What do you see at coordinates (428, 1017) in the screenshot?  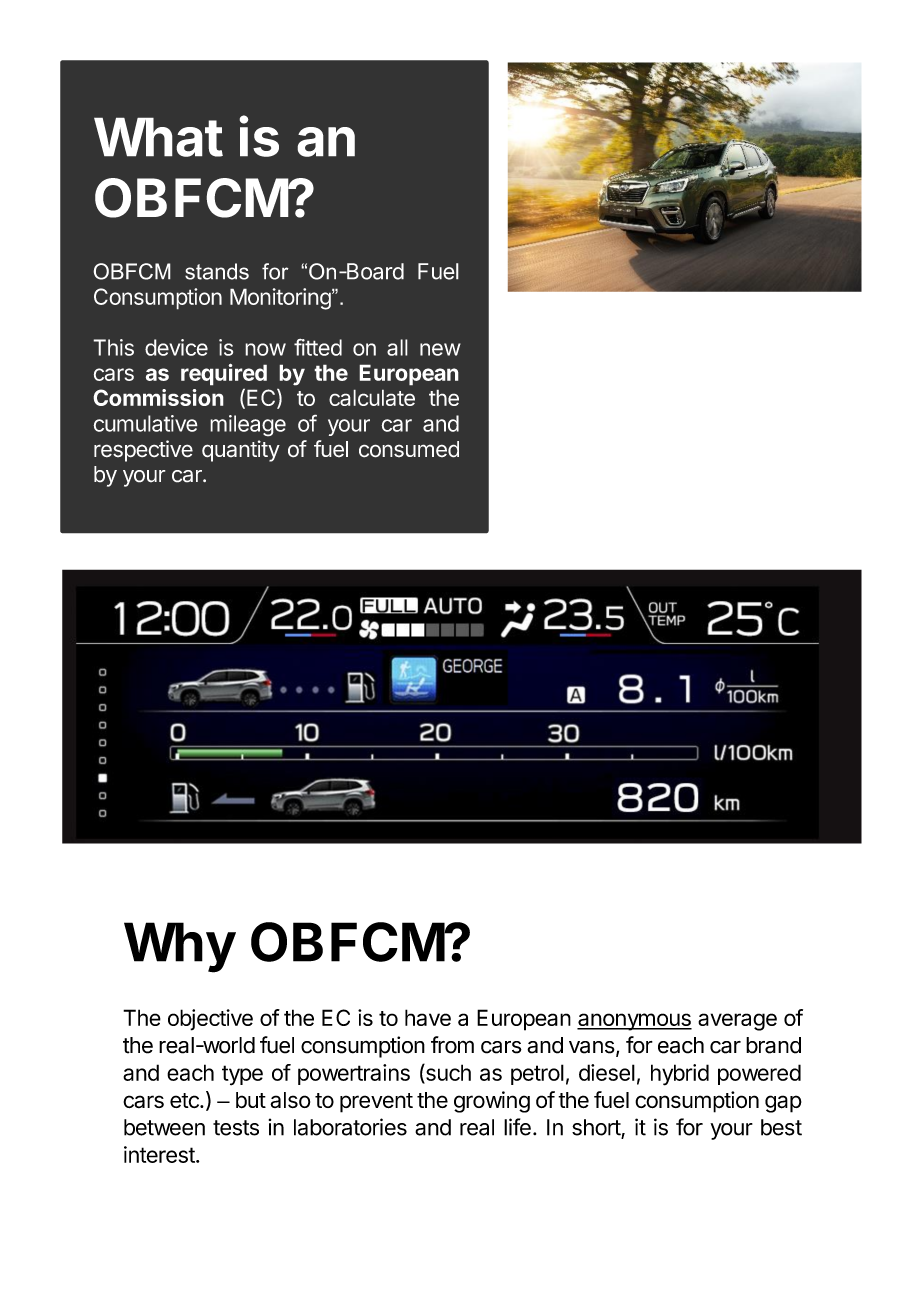 I see `have` at bounding box center [428, 1017].
